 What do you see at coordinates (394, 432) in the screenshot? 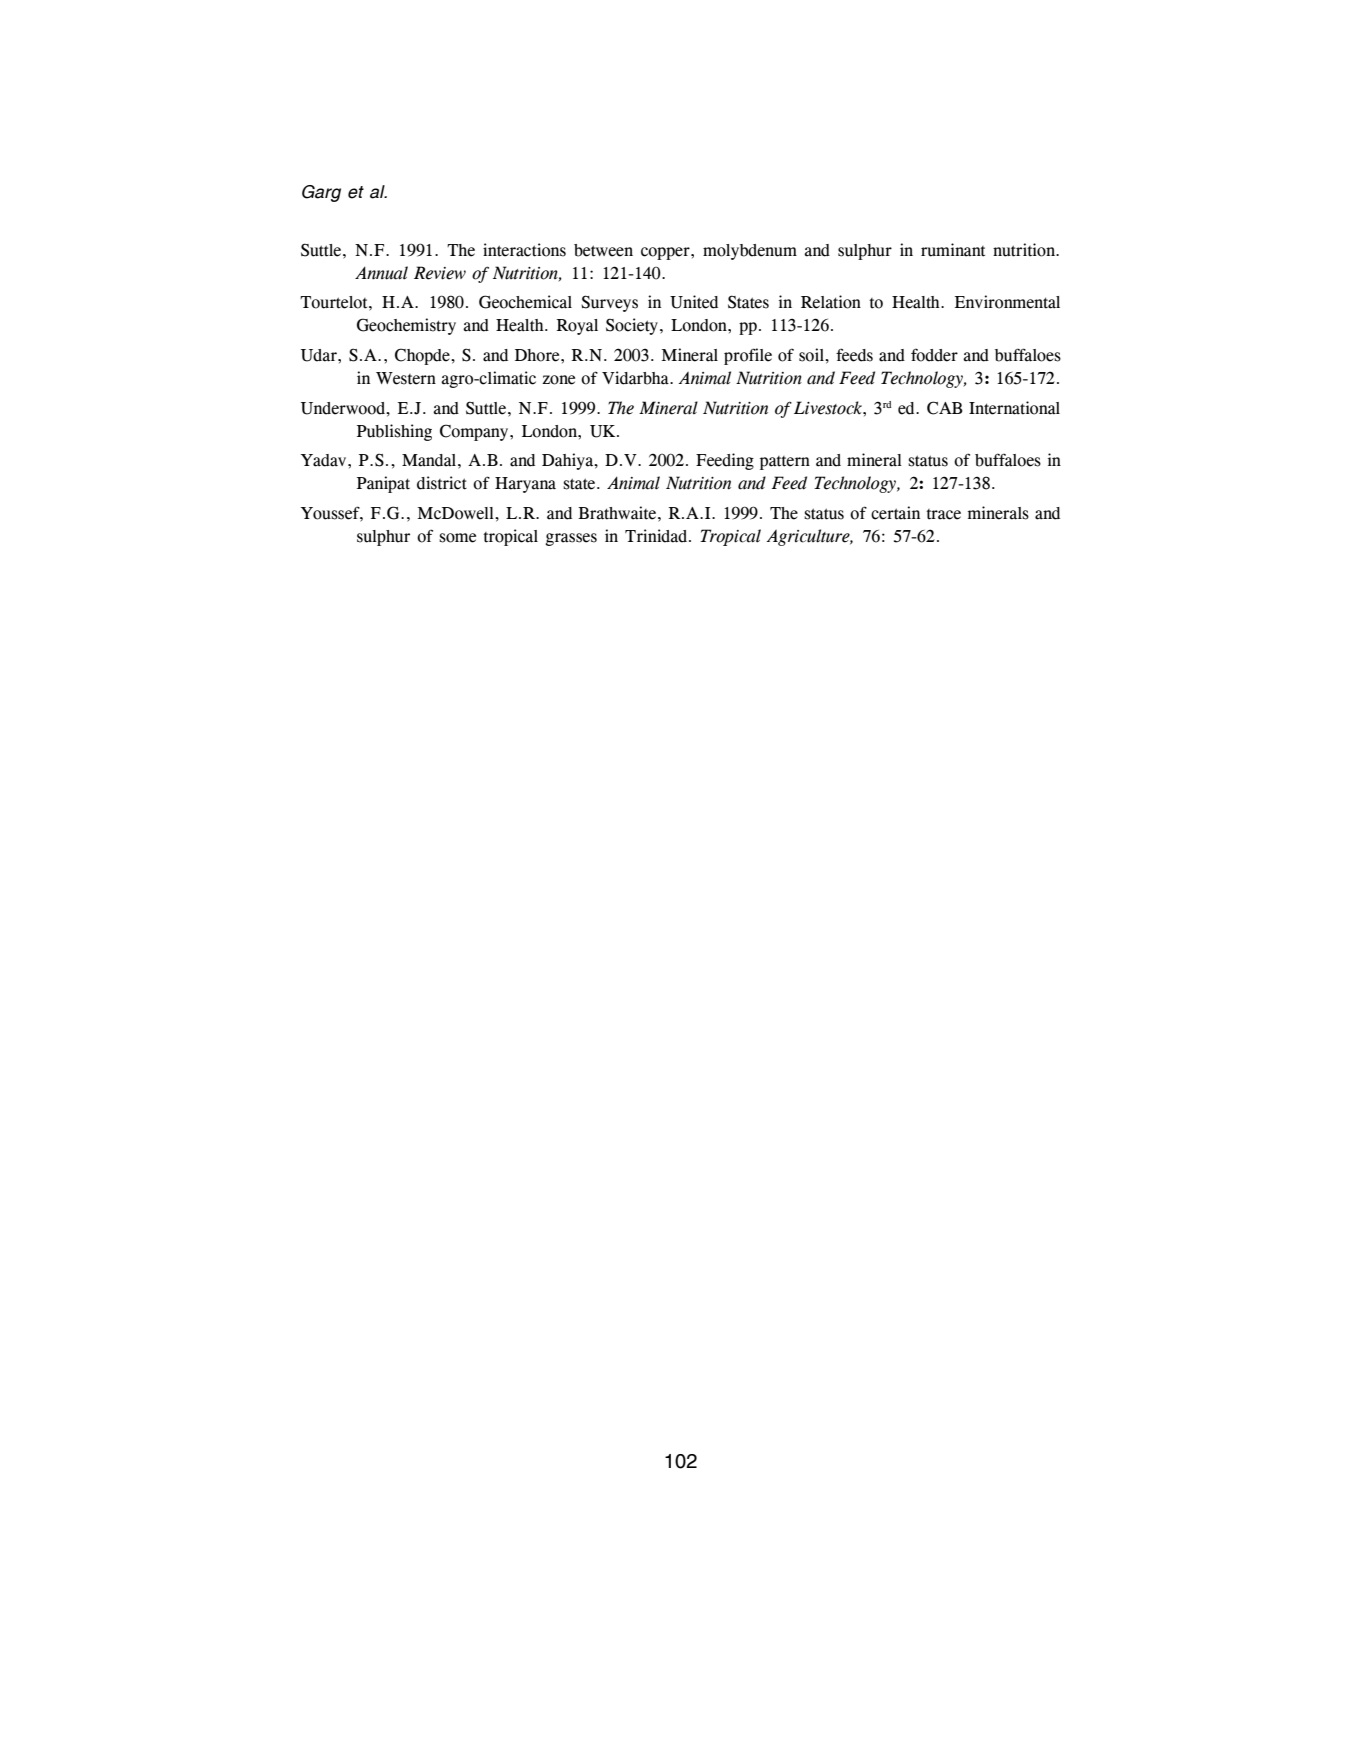
I see `Publishing` at bounding box center [394, 432].
